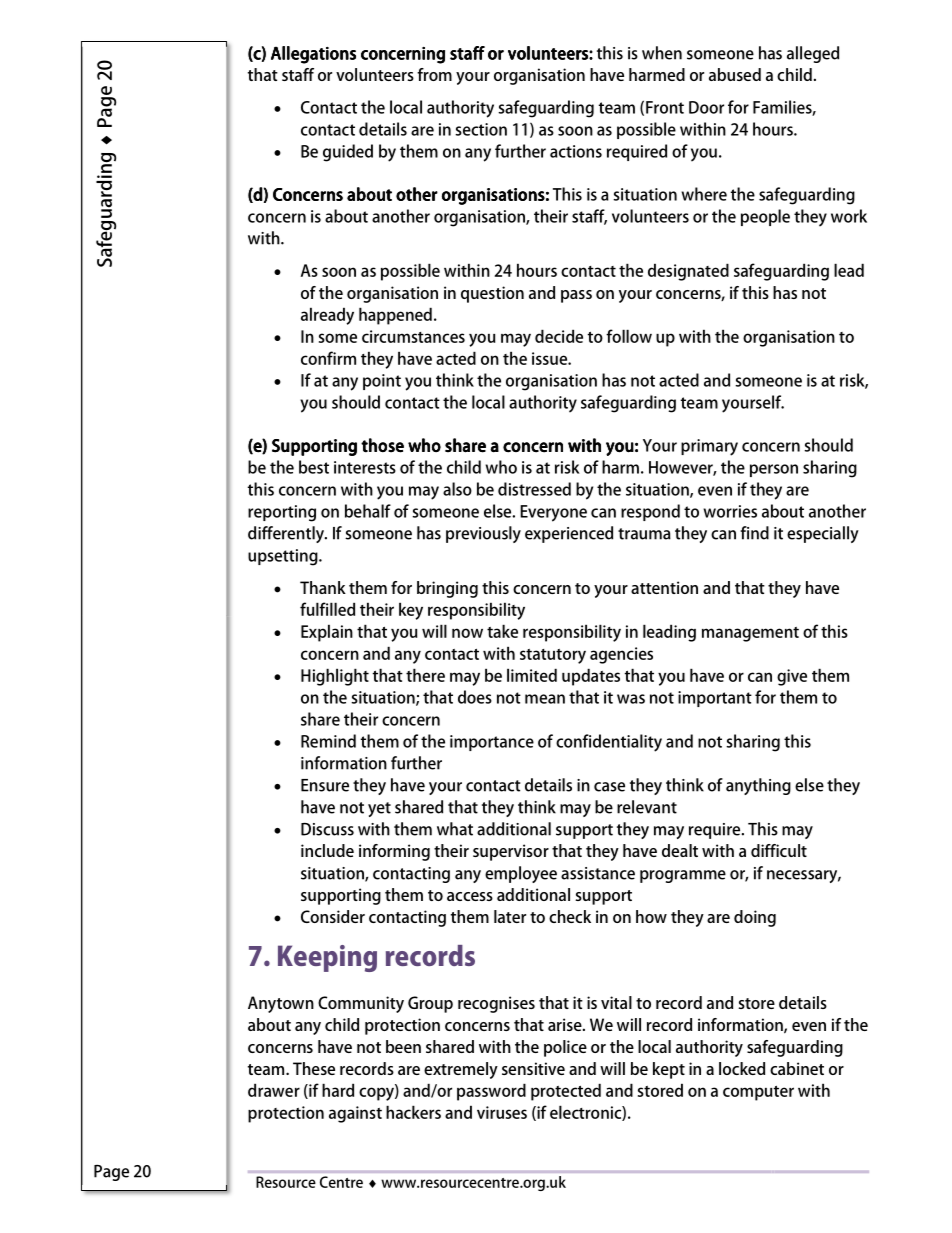 Image resolution: width=952 pixels, height=1233 pixels. I want to click on experienced, so click(569, 534).
